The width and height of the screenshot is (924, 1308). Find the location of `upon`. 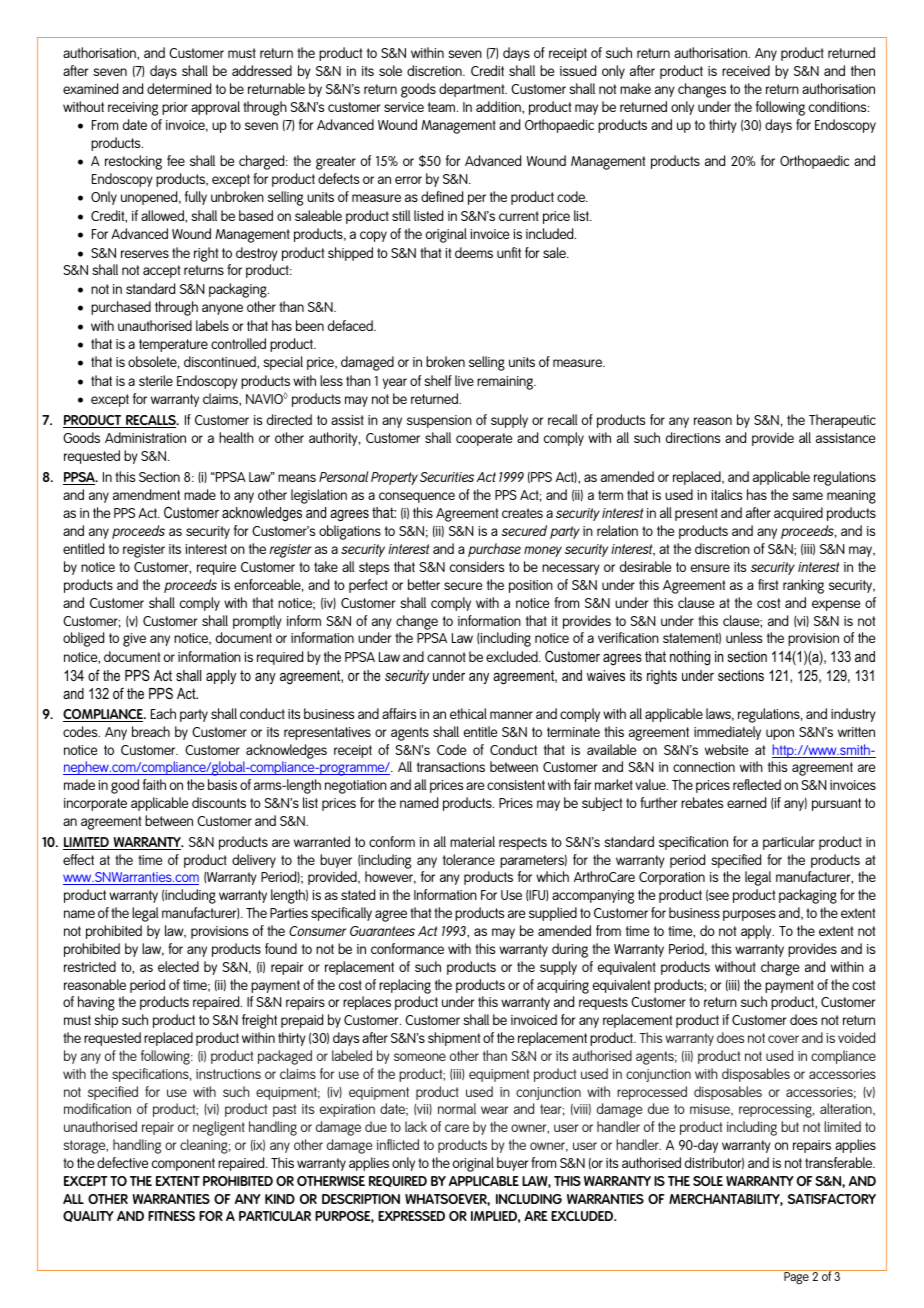

upon is located at coordinates (780, 734).
